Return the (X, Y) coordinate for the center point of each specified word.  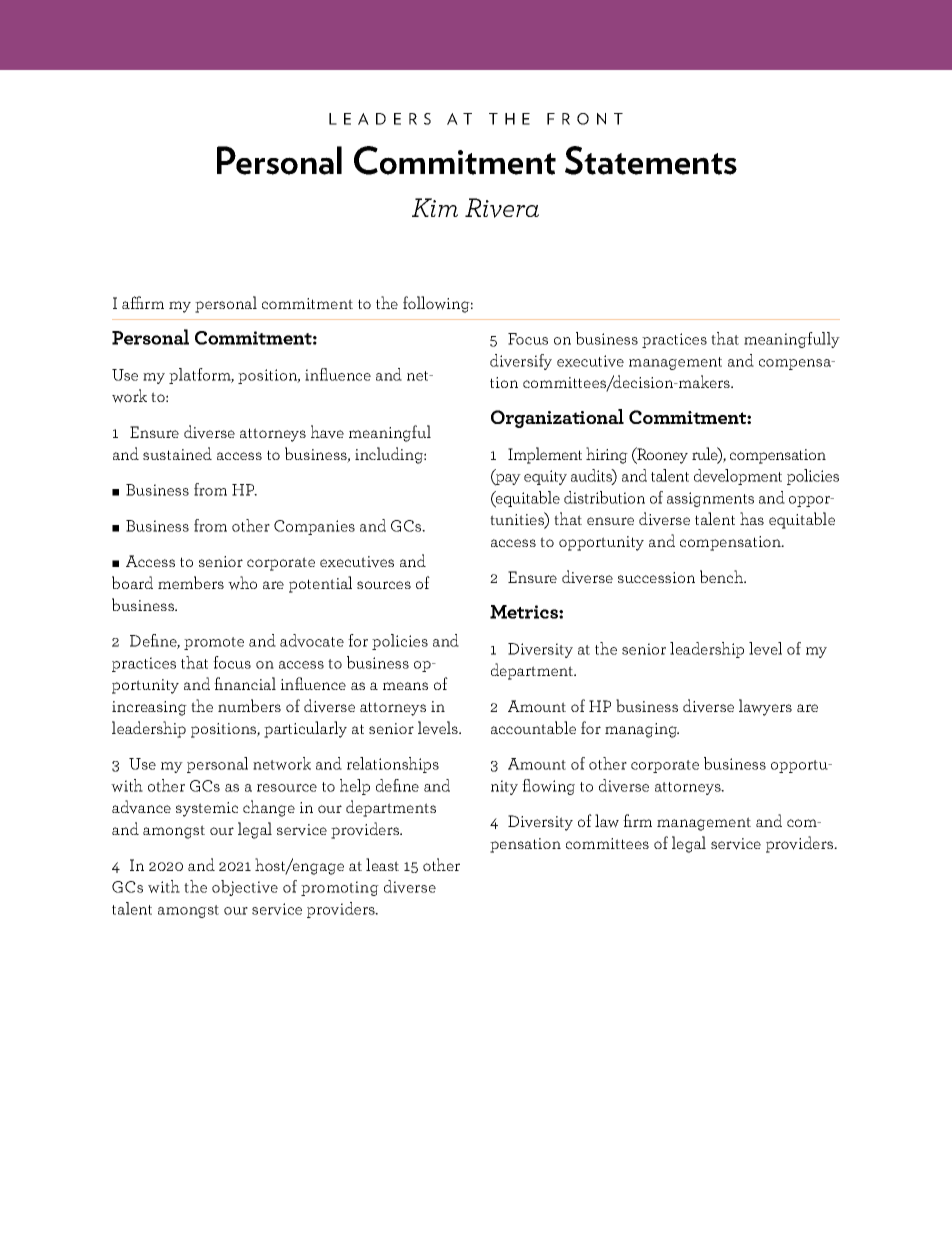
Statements (651, 160)
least (382, 864)
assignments (710, 499)
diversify (521, 362)
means (405, 686)
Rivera (502, 208)
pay (507, 480)
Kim (435, 207)
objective (245, 888)
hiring (607, 455)
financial (245, 683)
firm (637, 820)
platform (201, 376)
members (191, 582)
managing (642, 730)
